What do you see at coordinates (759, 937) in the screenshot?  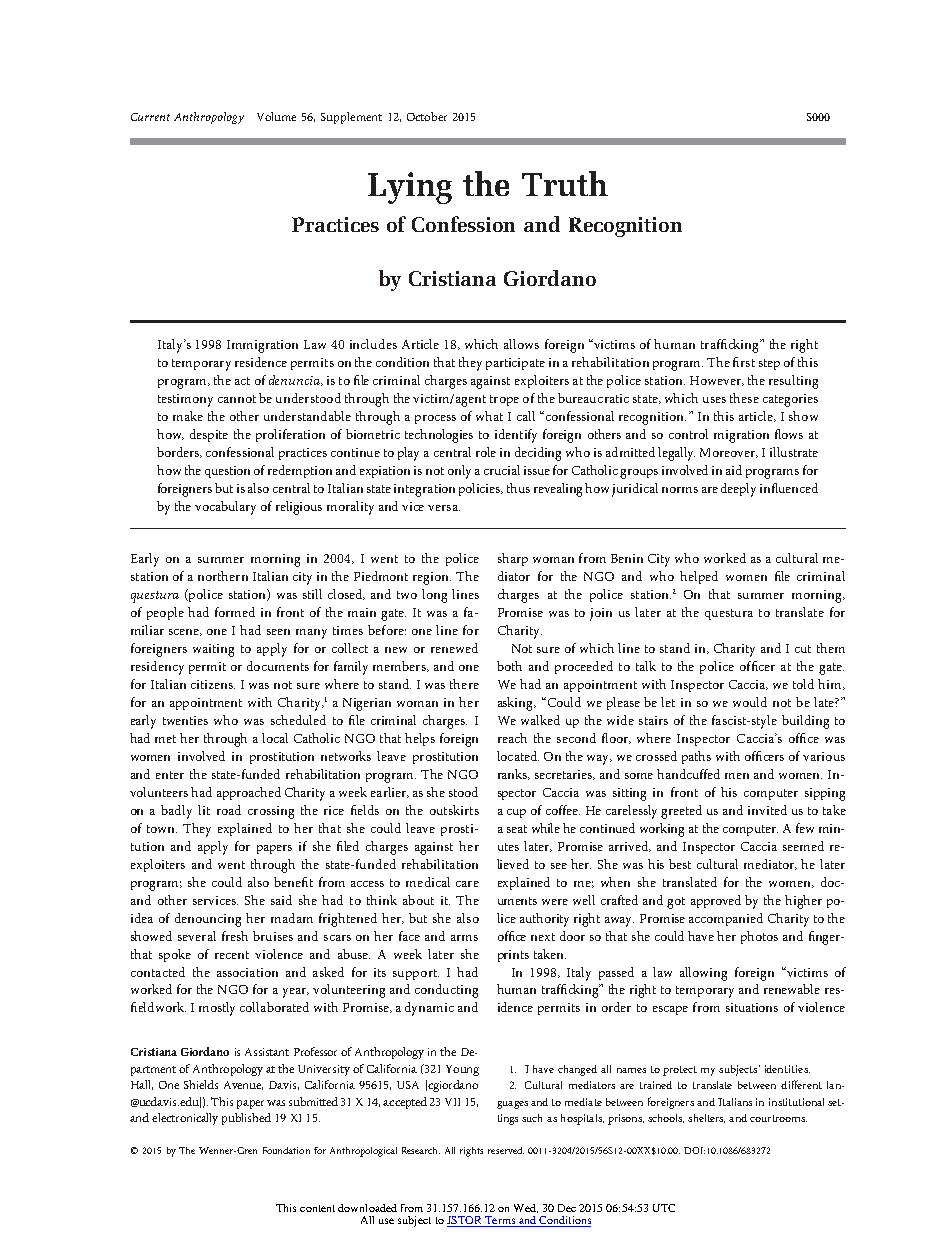 I see `photos` at bounding box center [759, 937].
